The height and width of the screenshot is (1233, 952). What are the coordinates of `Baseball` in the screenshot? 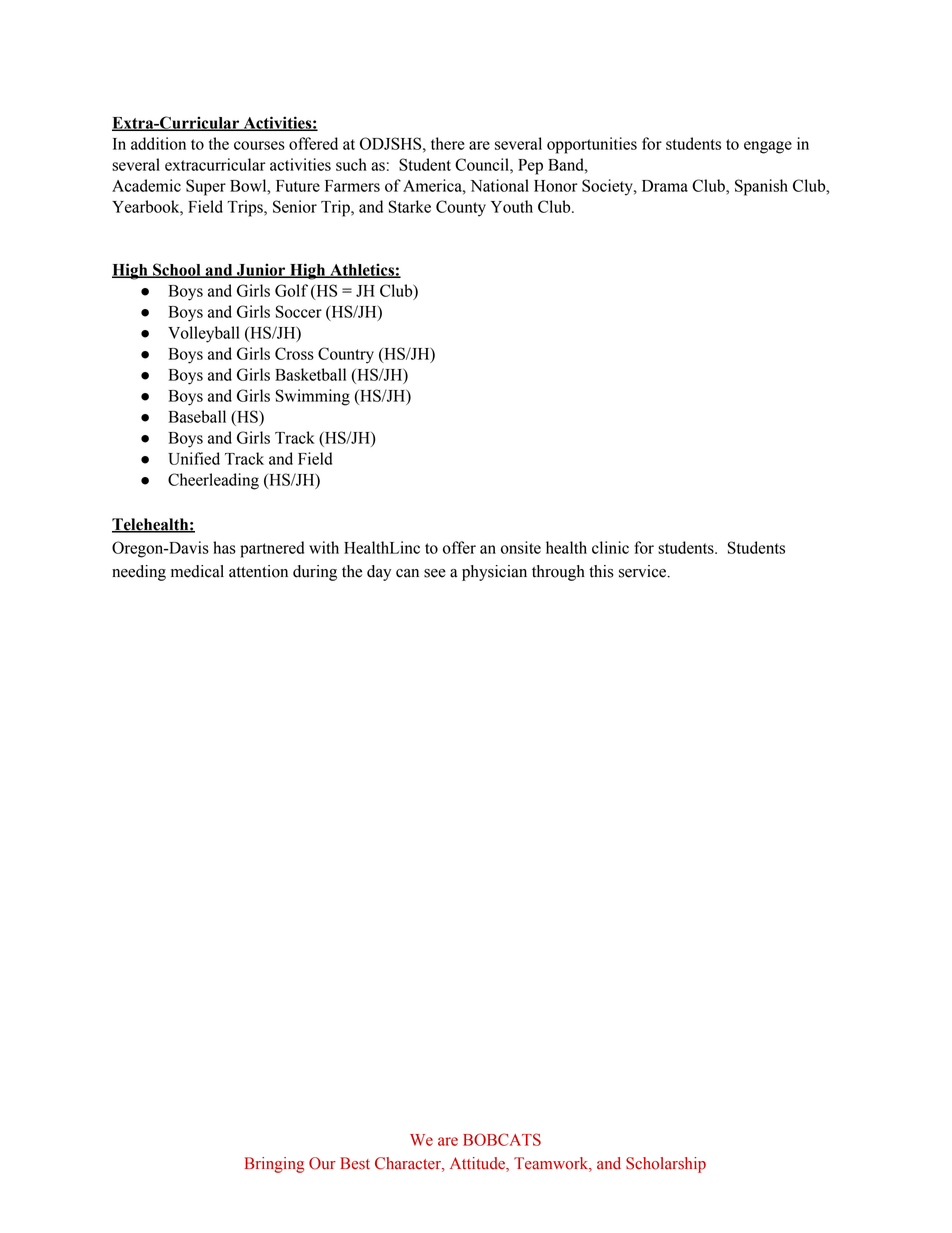 It's located at (197, 416).
